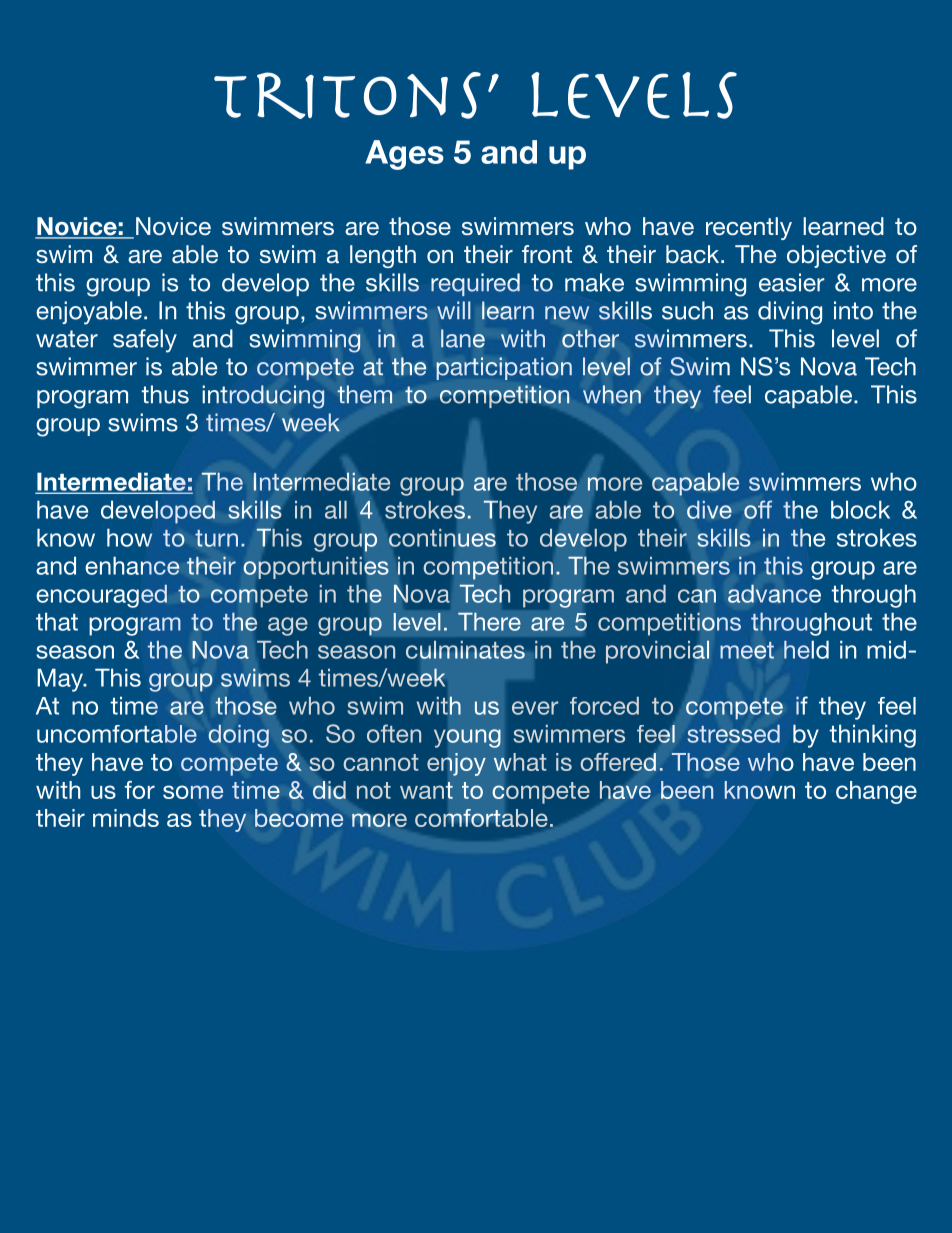  I want to click on advance, so click(774, 593).
